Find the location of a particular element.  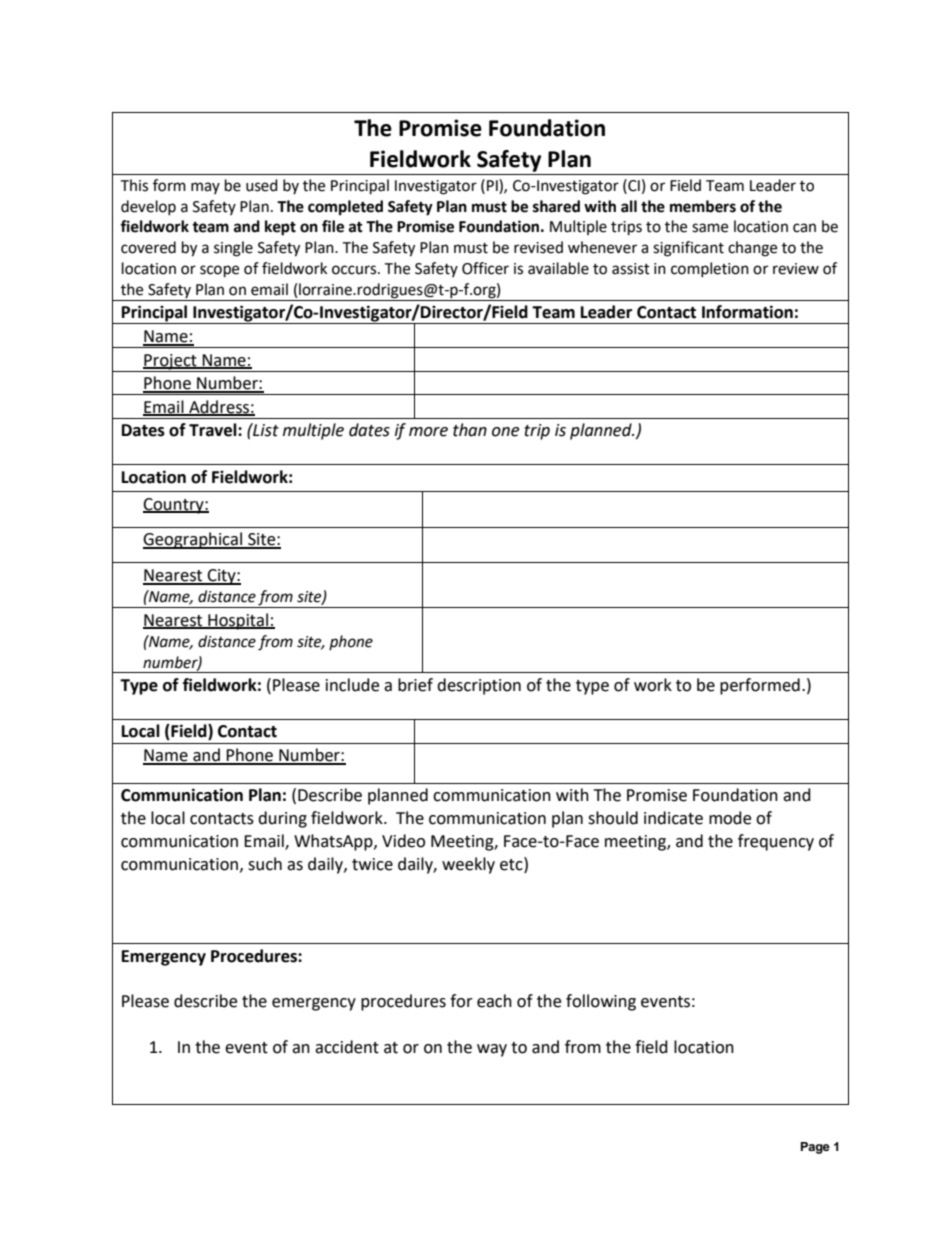

accident is located at coordinates (347, 1047).
